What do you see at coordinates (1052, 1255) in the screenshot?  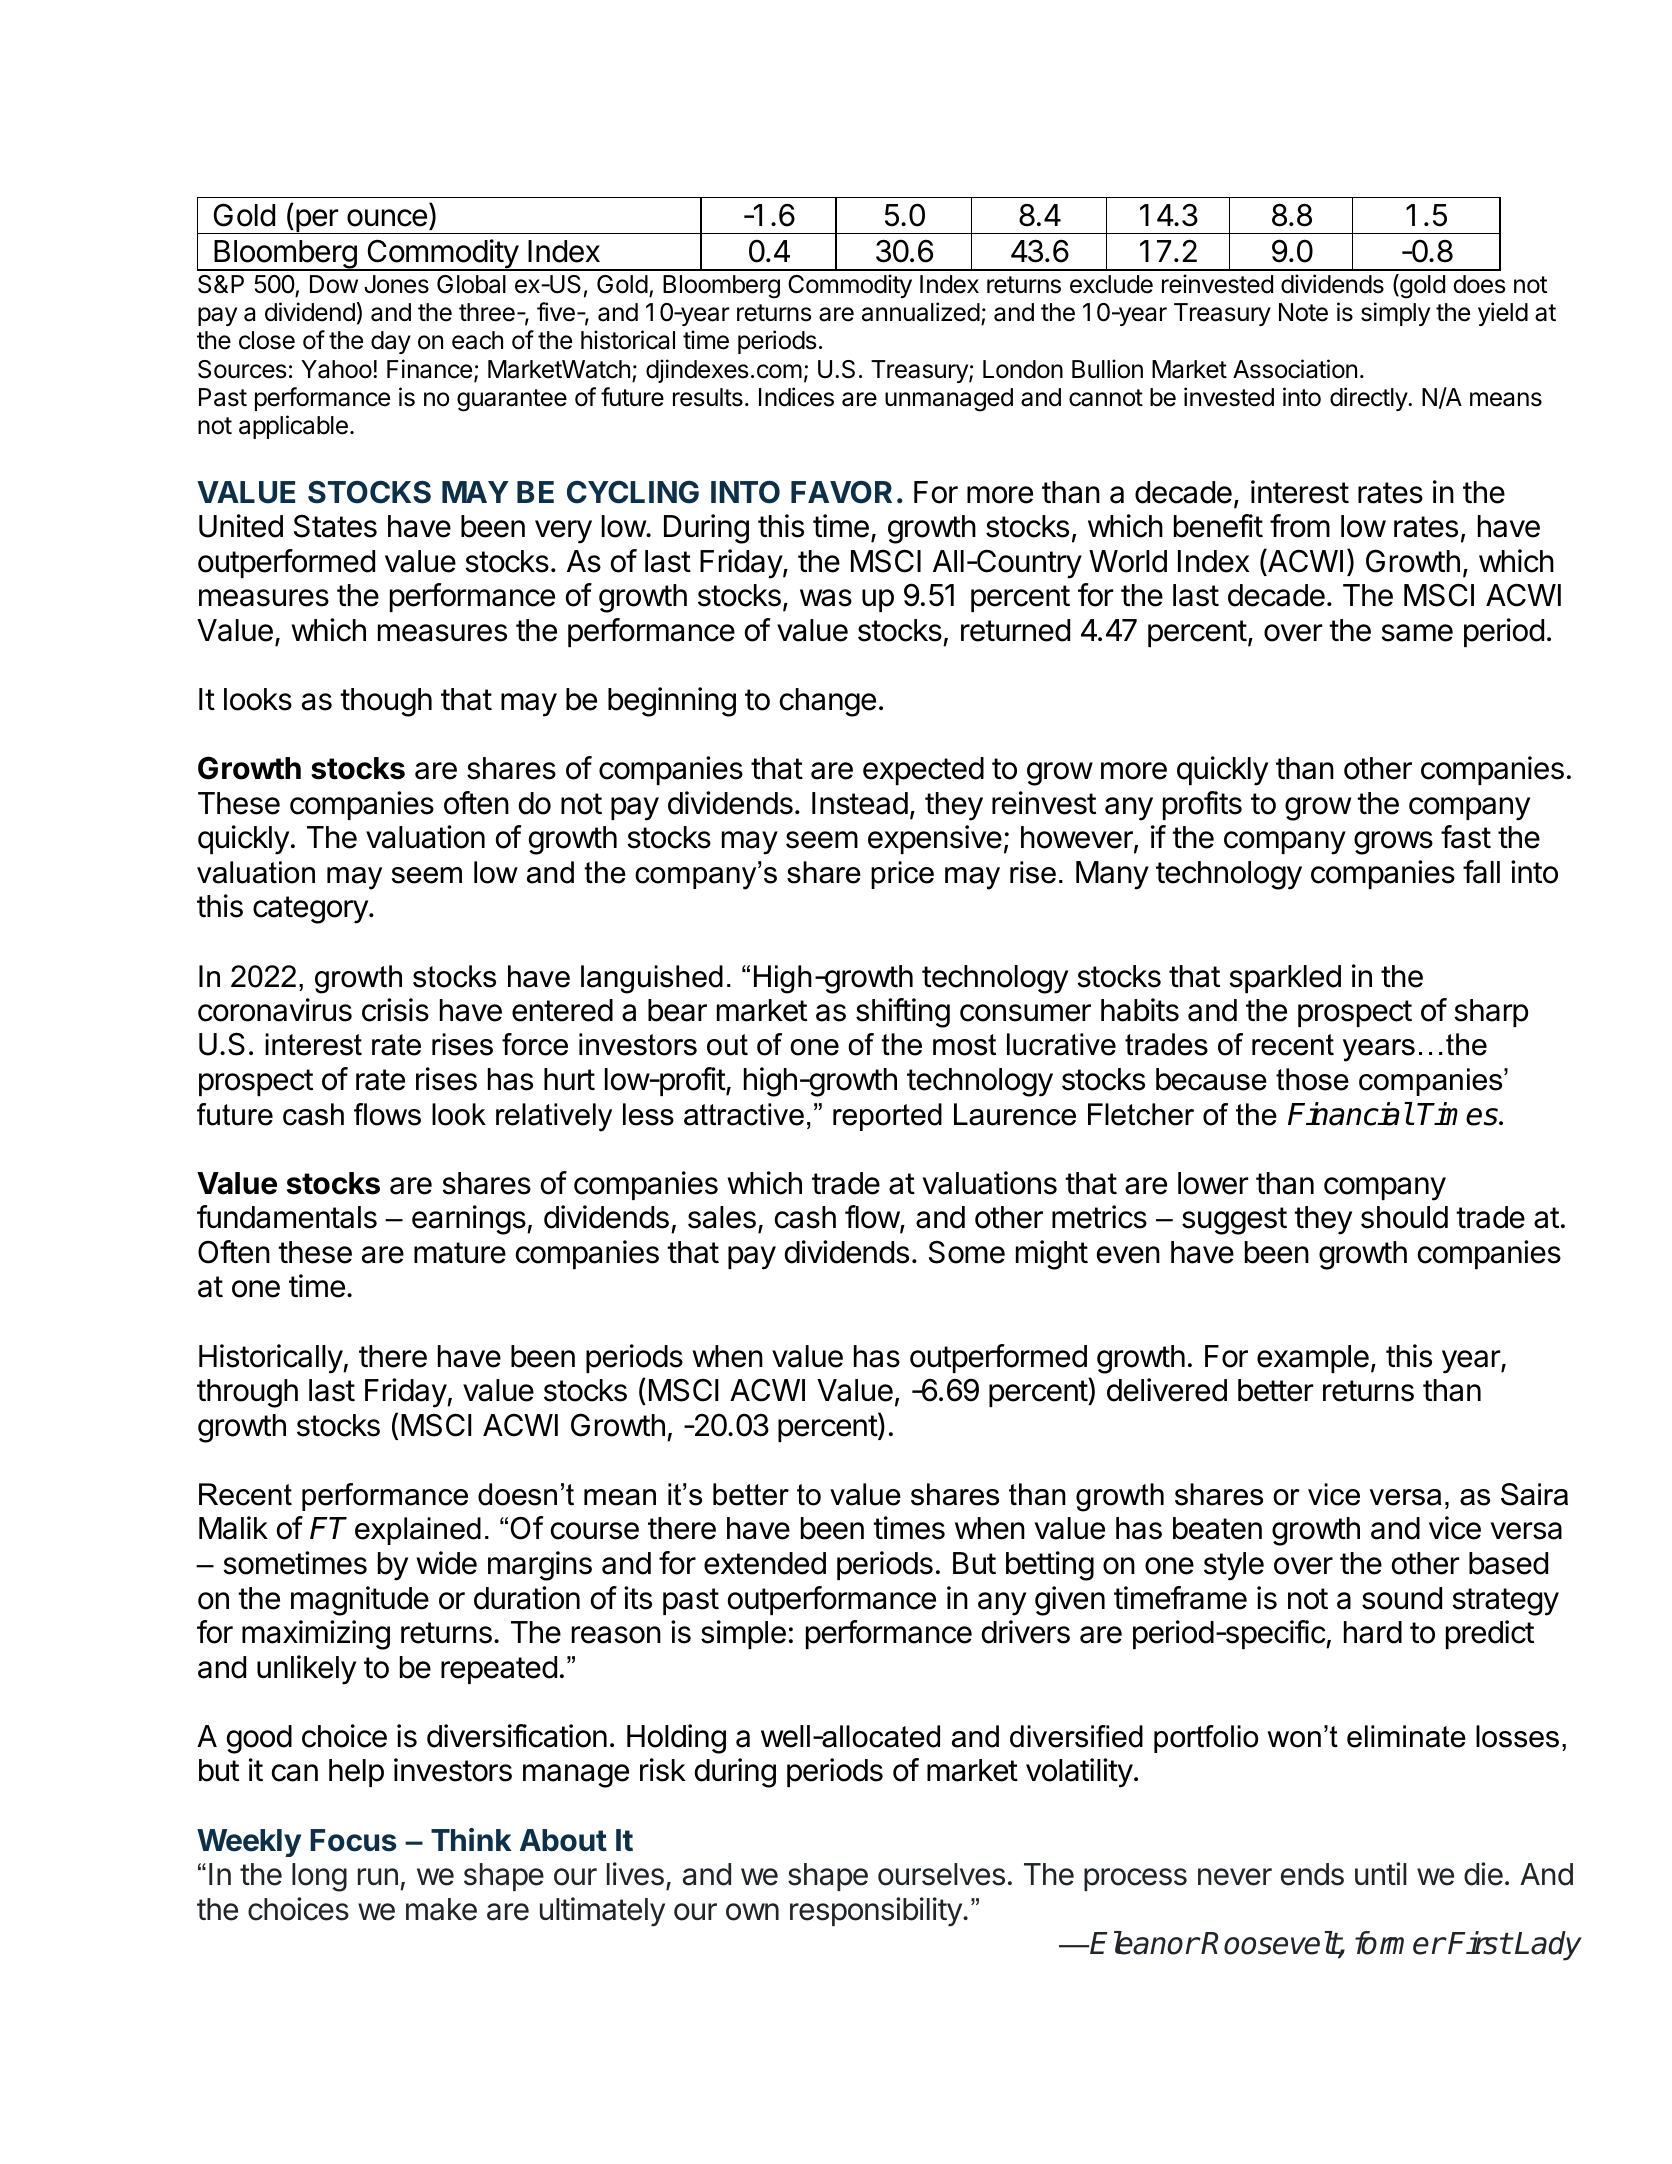 I see `might` at bounding box center [1052, 1255].
